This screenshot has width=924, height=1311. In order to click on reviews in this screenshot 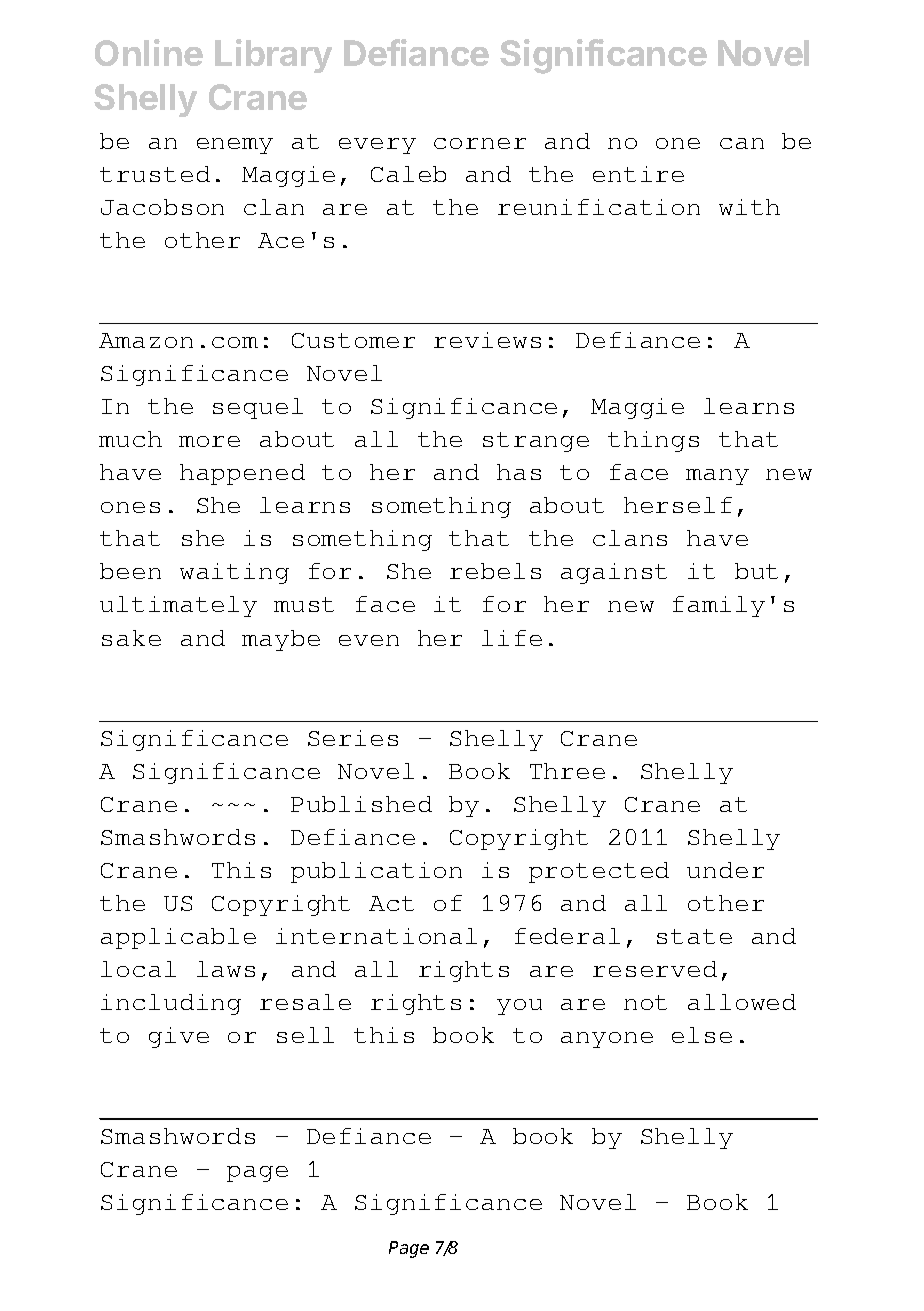, I will do `click(487, 340)`.
